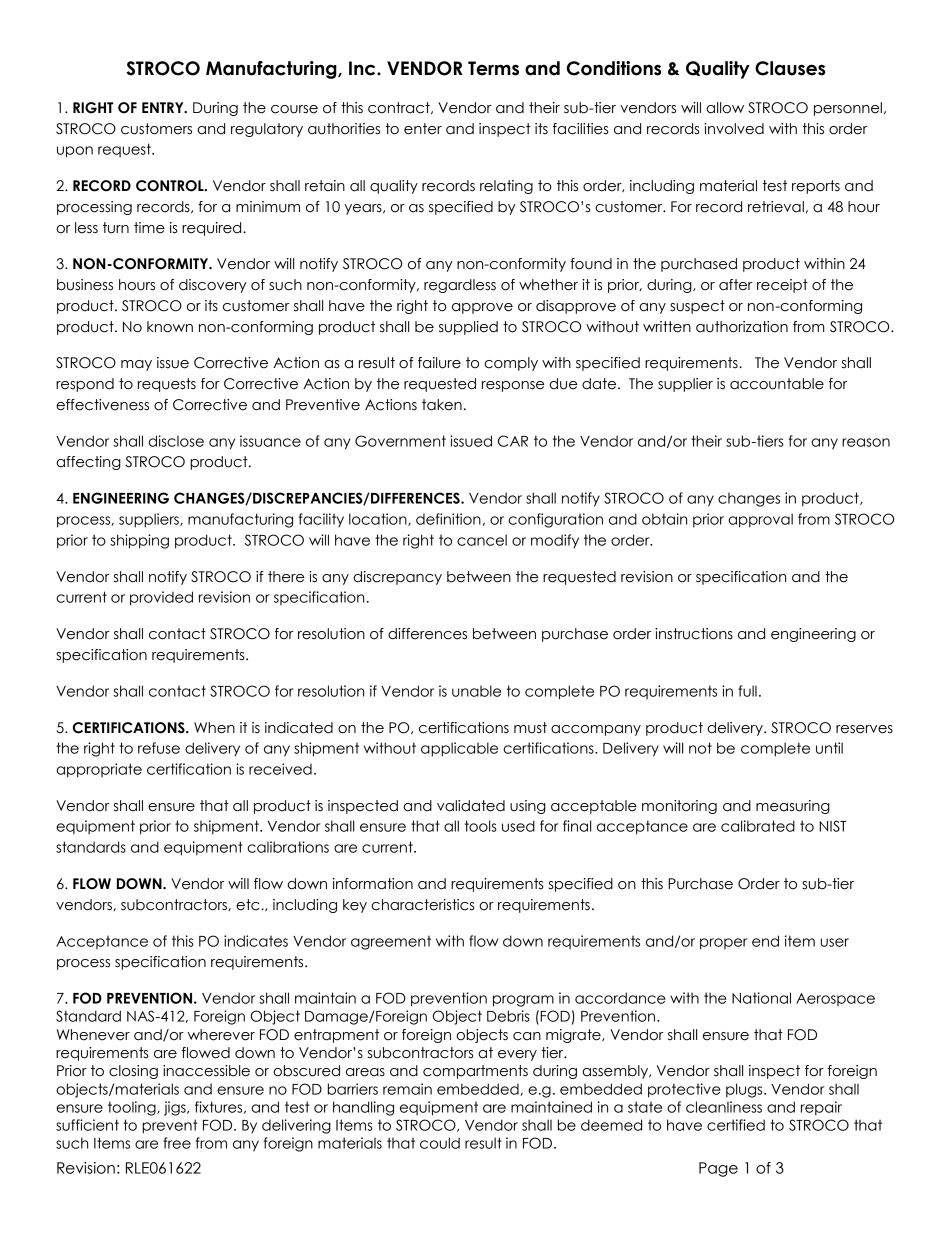  I want to click on free, so click(177, 1143).
